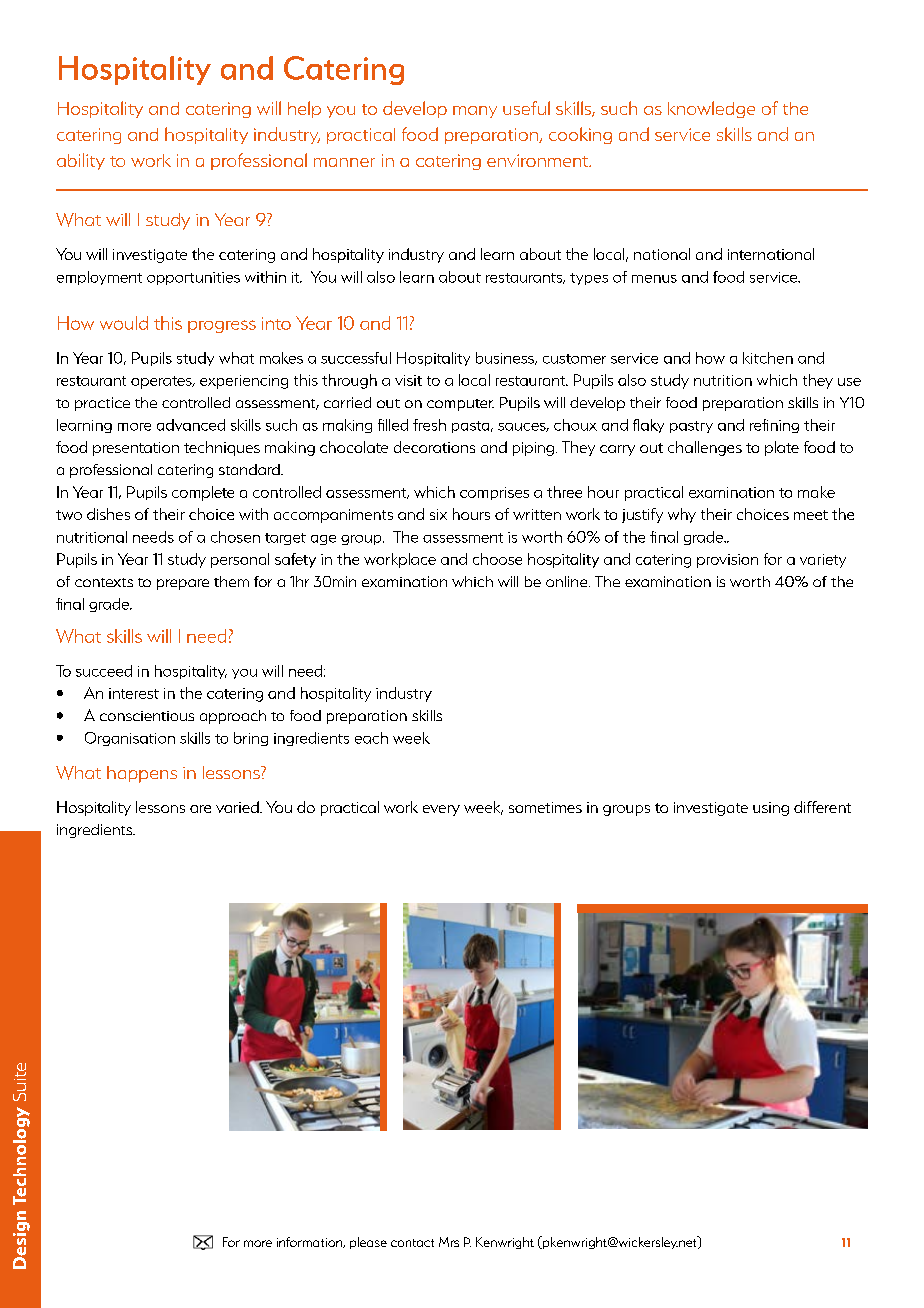  I want to click on sometimes, so click(545, 807).
